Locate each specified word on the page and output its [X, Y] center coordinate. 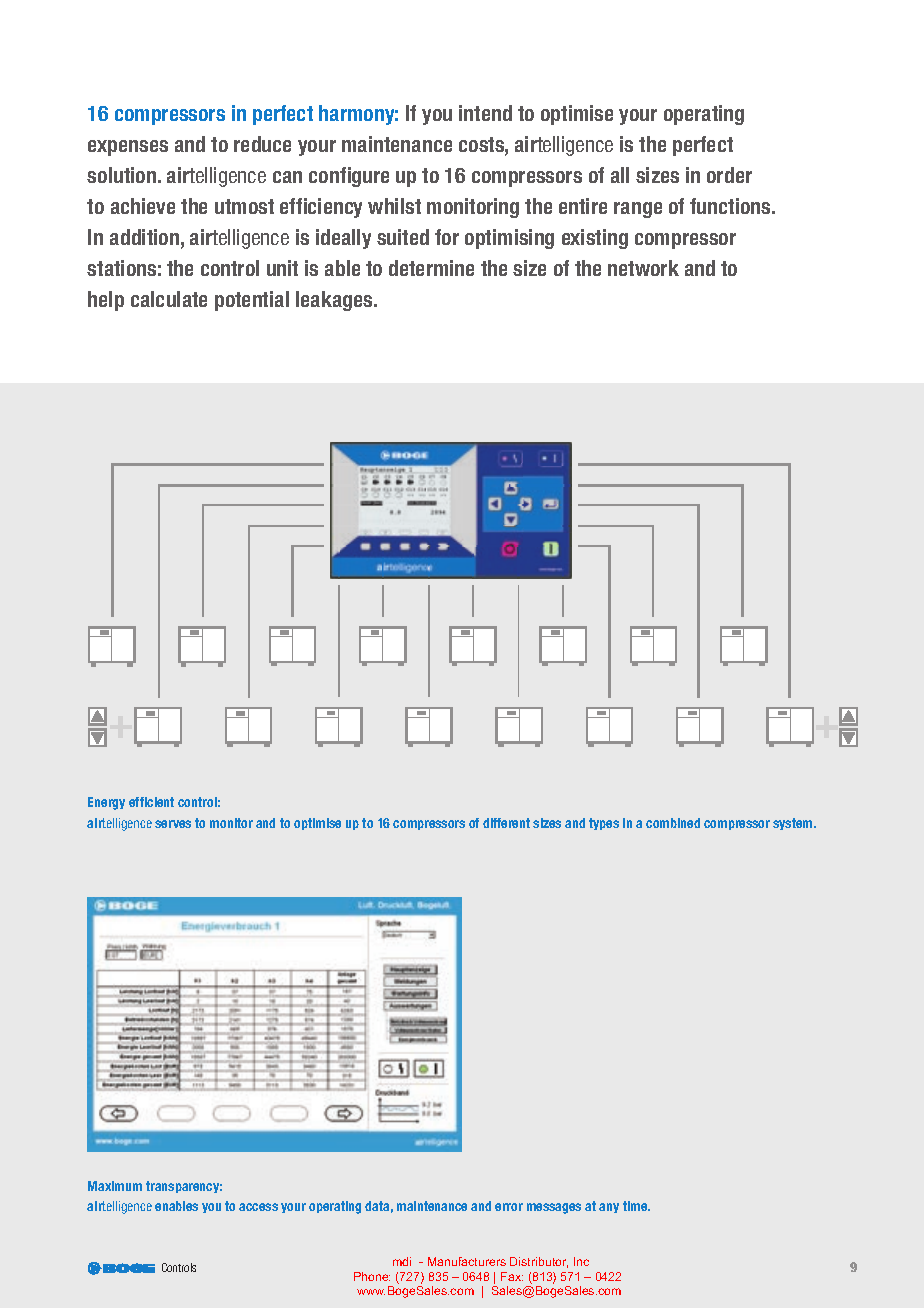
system [794, 824]
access [258, 1207]
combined [673, 823]
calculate [169, 299]
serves [173, 824]
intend [485, 113]
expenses [128, 148]
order [729, 175]
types [604, 824]
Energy [106, 803]
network [643, 268]
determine [431, 268]
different [506, 823]
